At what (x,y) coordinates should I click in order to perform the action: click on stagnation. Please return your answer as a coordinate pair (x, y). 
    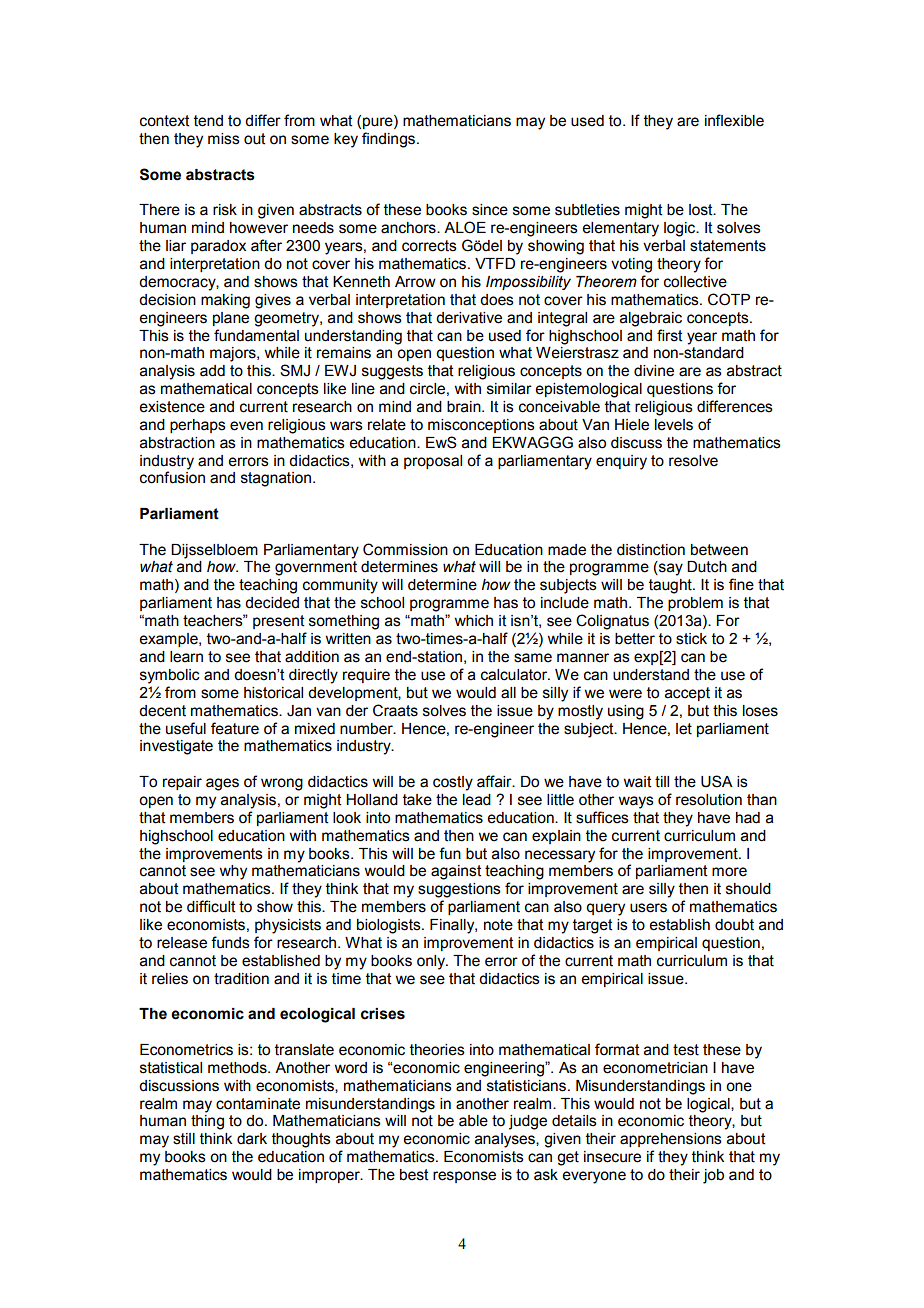
    Looking at the image, I should click on (277, 479).
